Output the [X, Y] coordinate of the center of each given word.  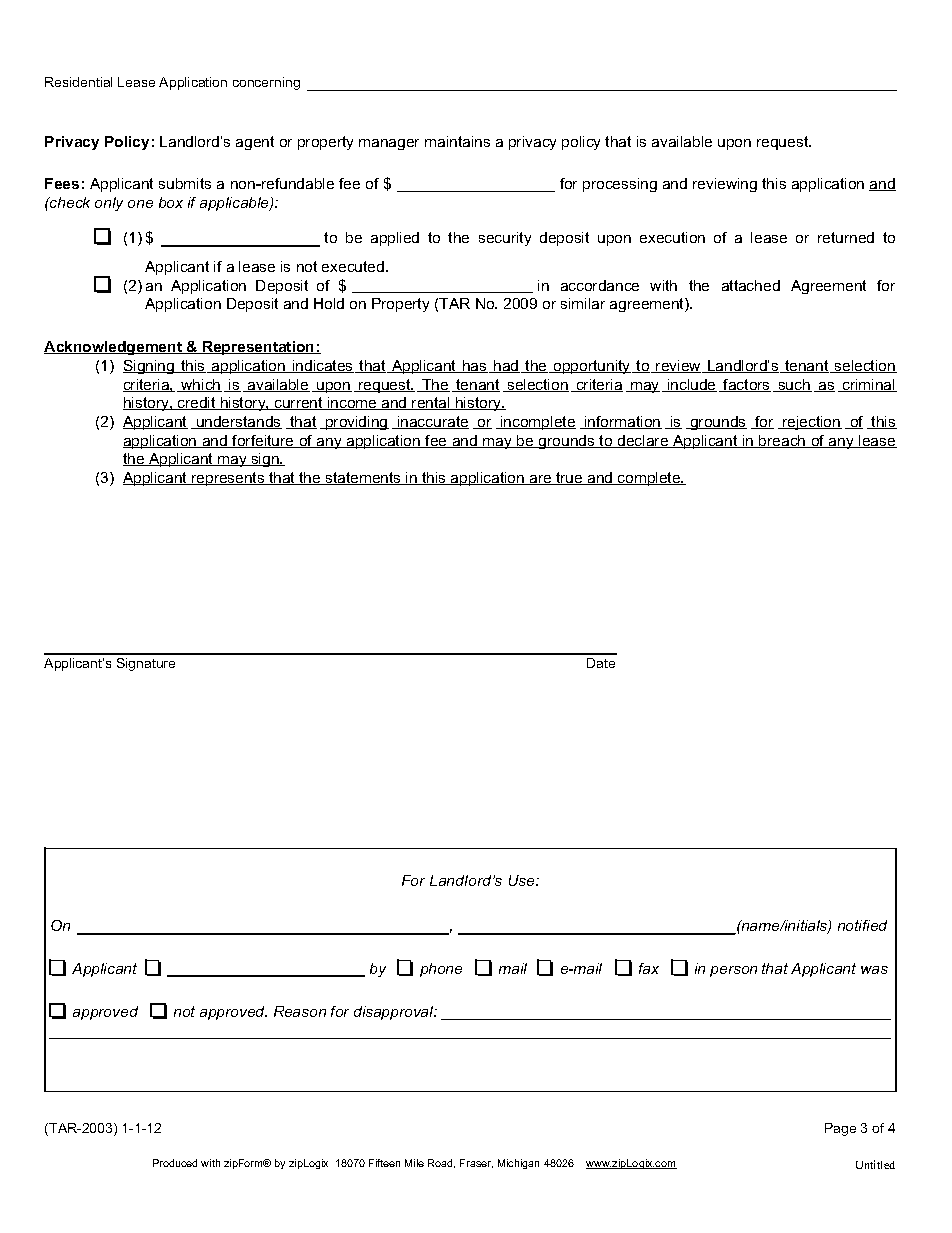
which [200, 385]
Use [523, 880]
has [474, 366]
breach [783, 441]
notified [862, 925]
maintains [457, 141]
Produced [175, 1163]
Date [601, 663]
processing [620, 185]
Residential [78, 82]
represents [228, 479]
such [794, 385]
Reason [300, 1011]
